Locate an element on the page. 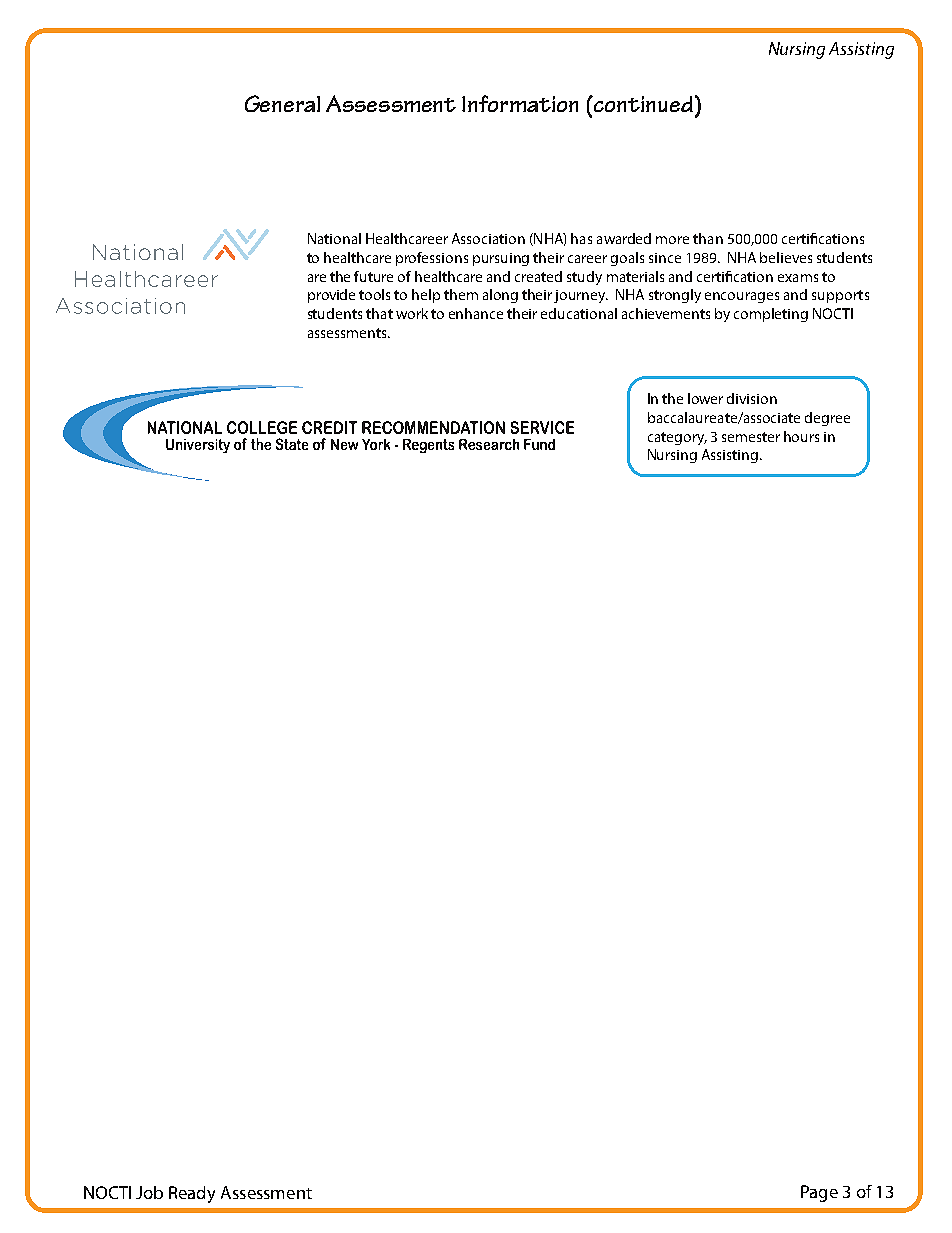  Page is located at coordinates (819, 1193).
